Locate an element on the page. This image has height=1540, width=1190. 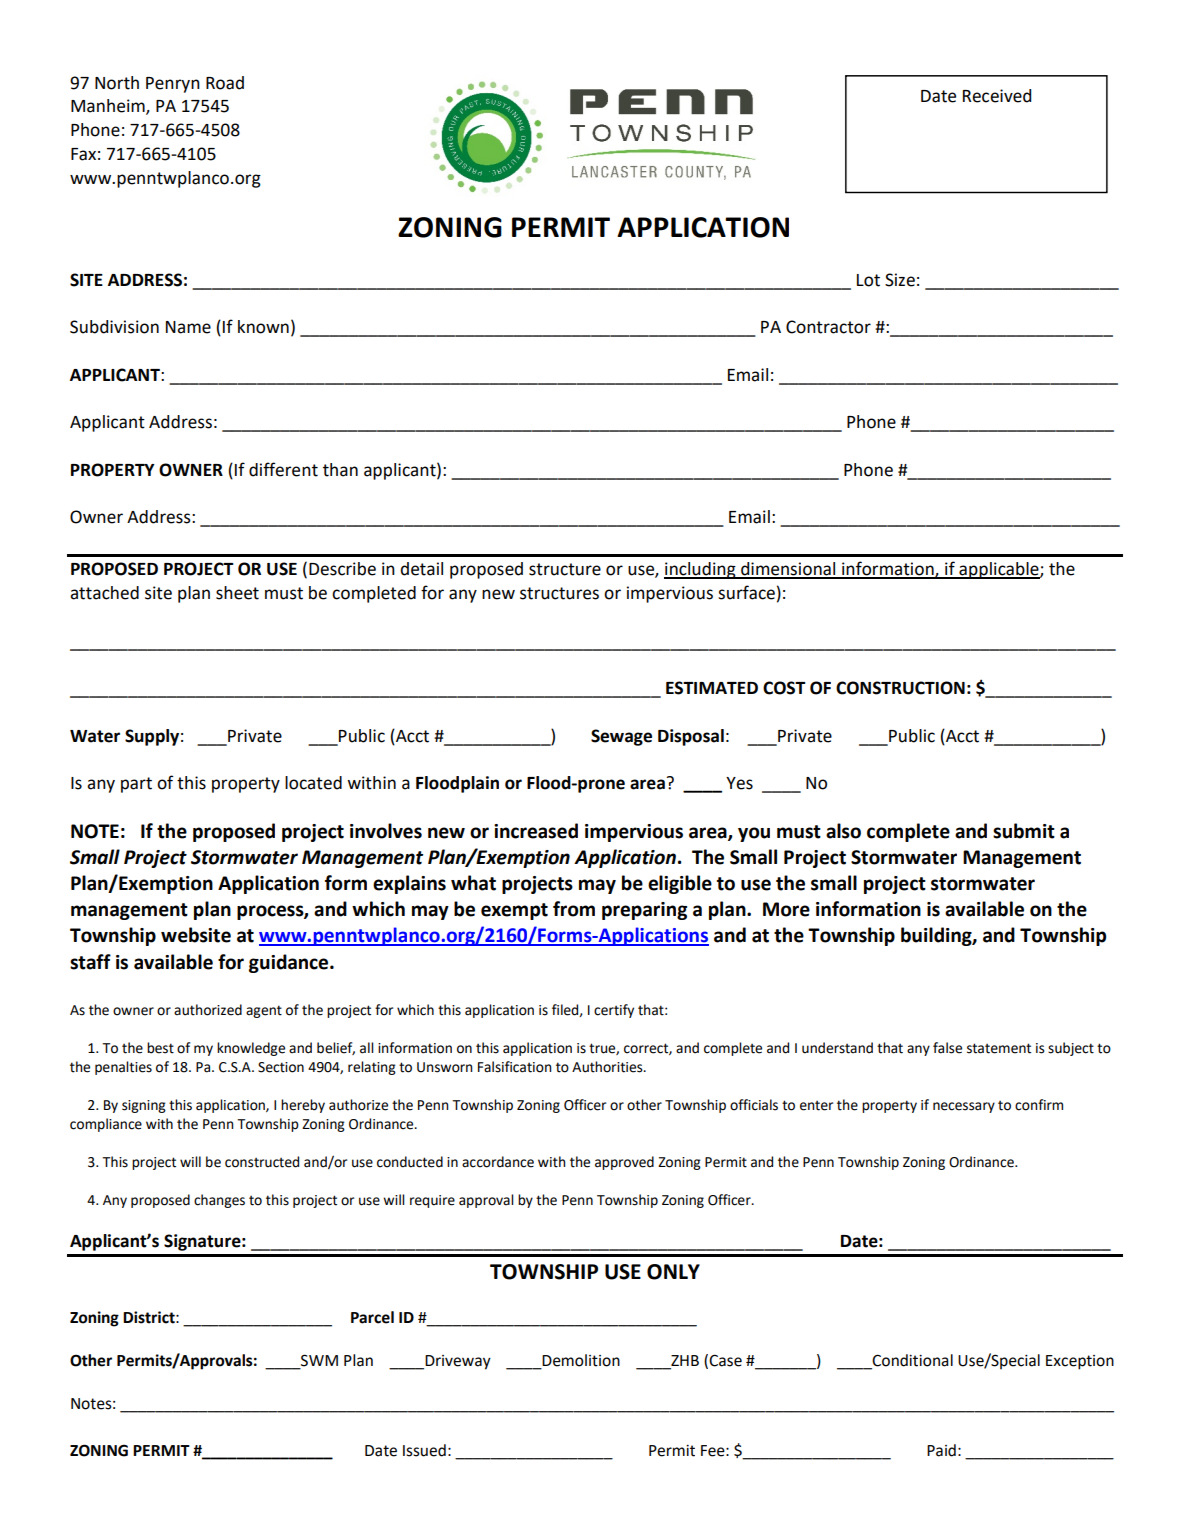
Authorities is located at coordinates (608, 1067).
